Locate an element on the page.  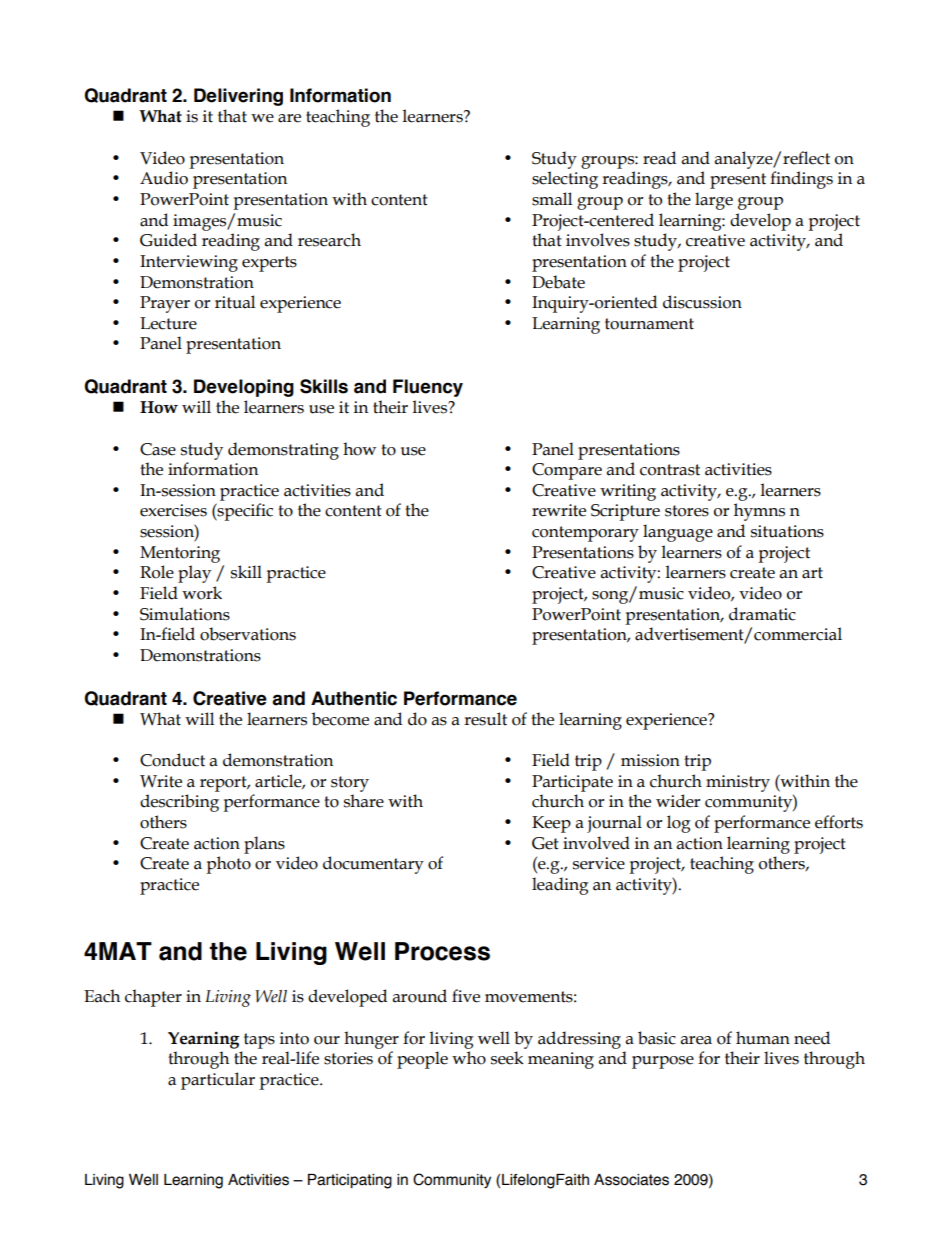
hymns is located at coordinates (759, 512).
